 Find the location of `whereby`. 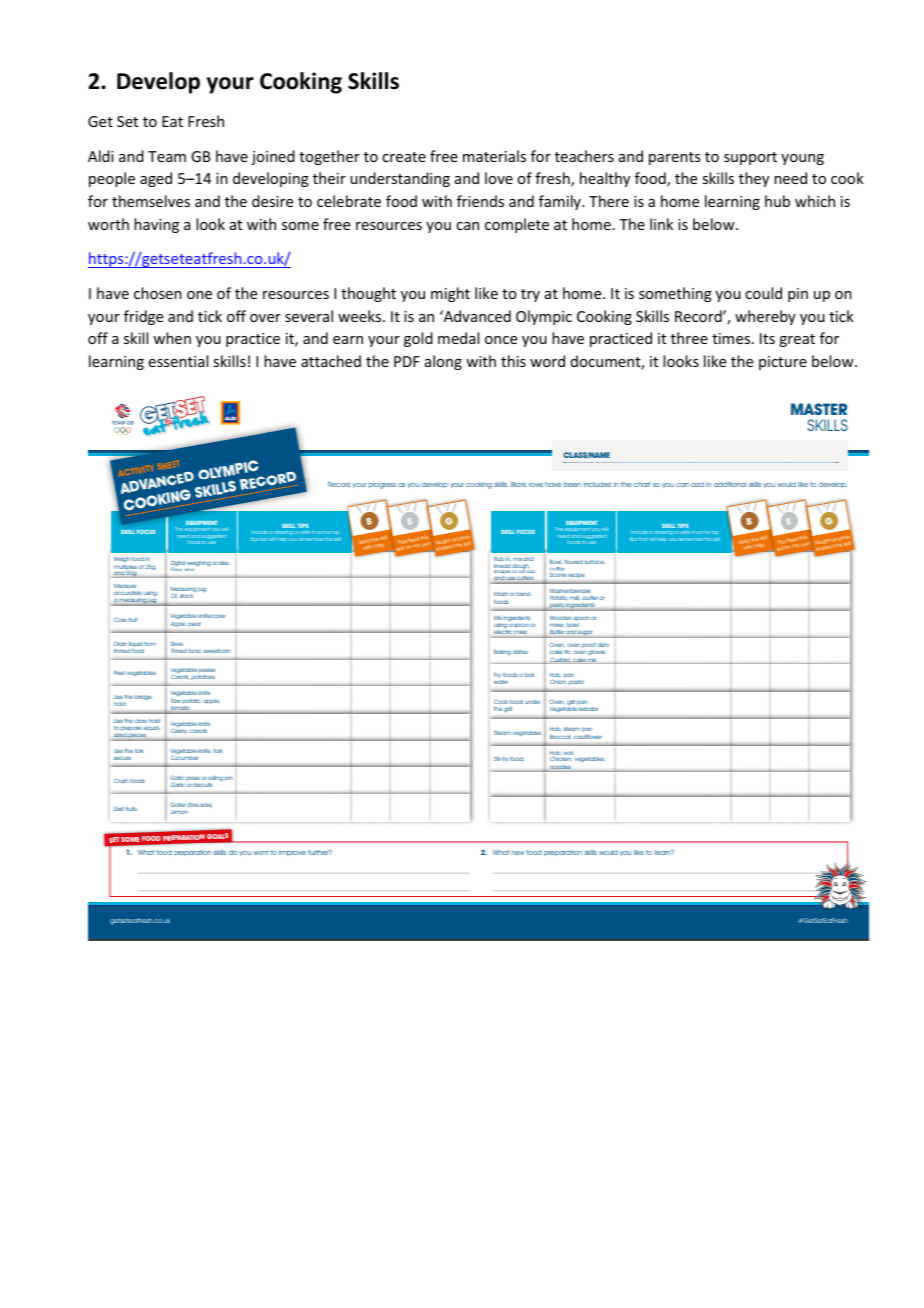

whereby is located at coordinates (765, 317).
